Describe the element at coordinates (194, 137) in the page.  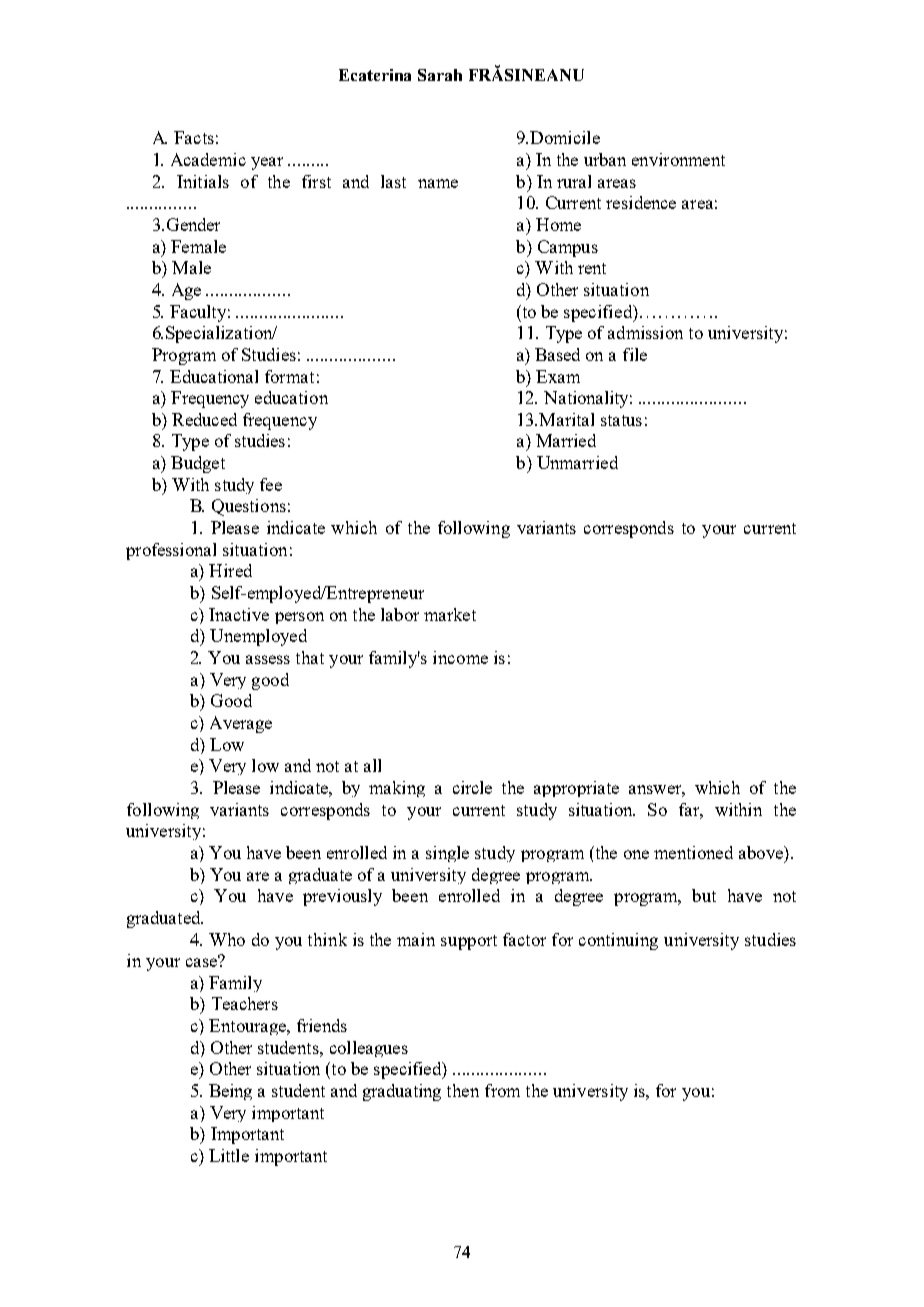
I see `Facts` at that location.
